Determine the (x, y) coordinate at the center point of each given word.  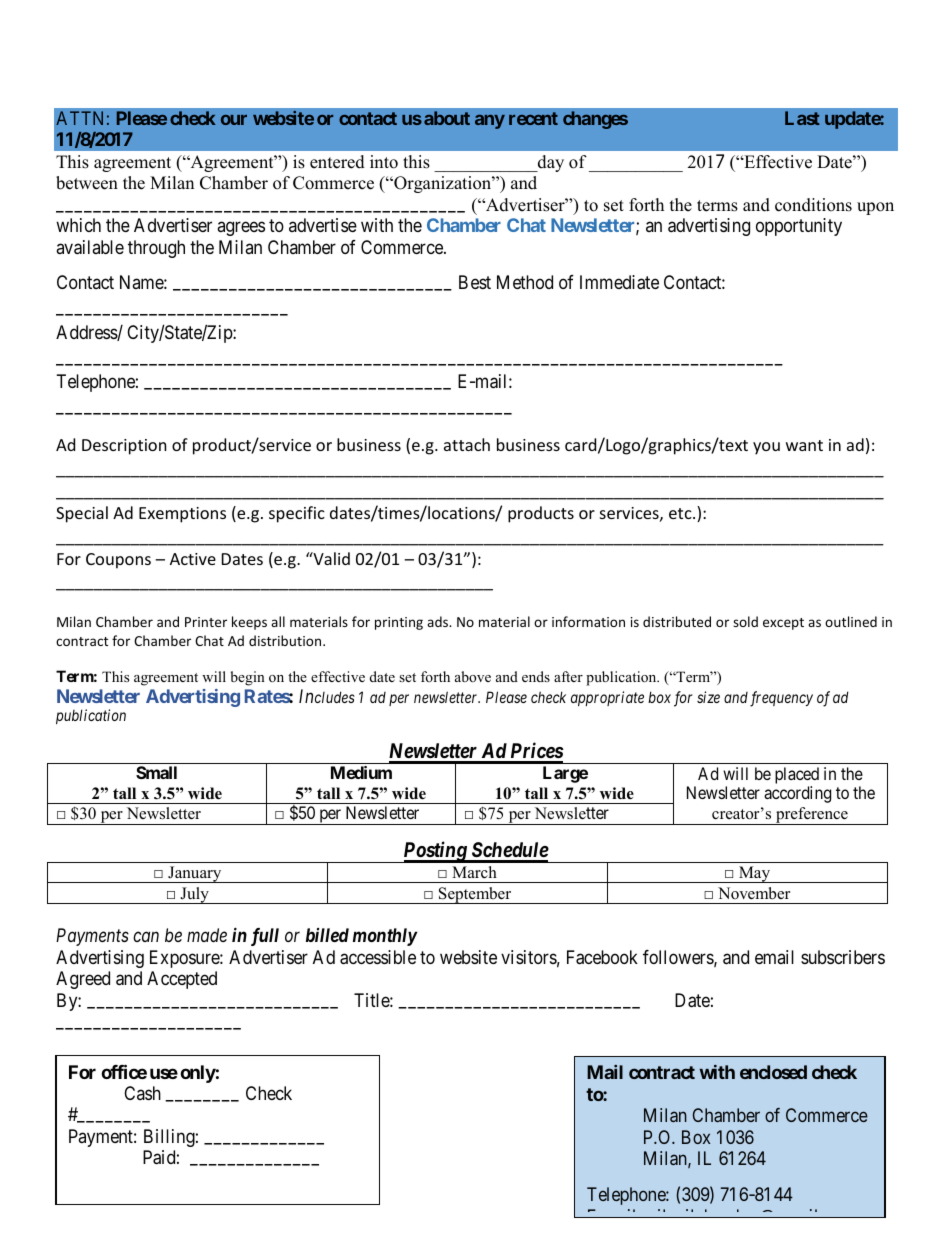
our (234, 120)
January (195, 874)
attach (467, 444)
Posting (435, 852)
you (766, 448)
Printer (206, 622)
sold (745, 621)
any (490, 122)
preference (812, 816)
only (198, 1074)
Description (124, 447)
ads (439, 621)
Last (802, 118)
